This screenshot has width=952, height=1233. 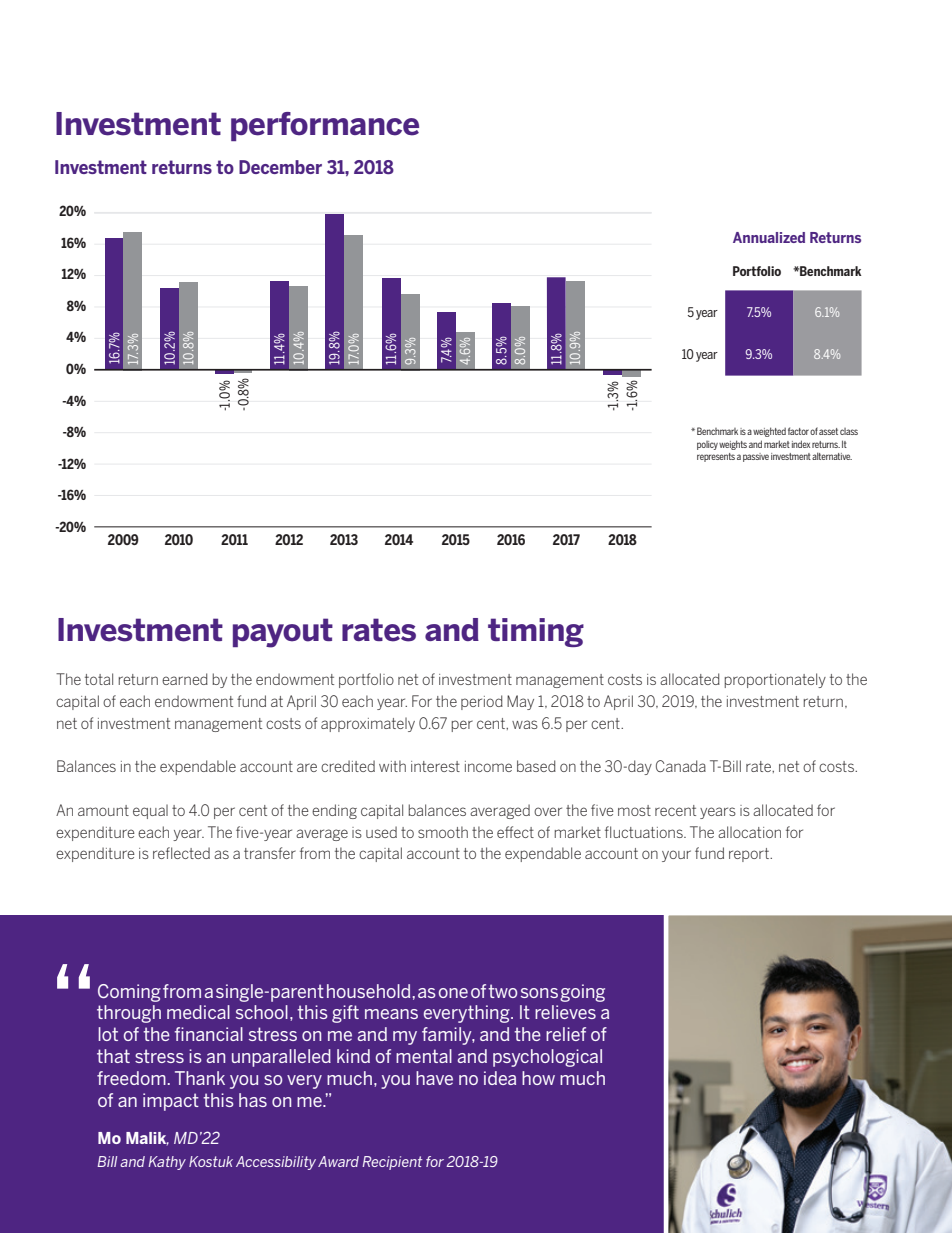 What do you see at coordinates (536, 632) in the screenshot?
I see `timing` at bounding box center [536, 632].
